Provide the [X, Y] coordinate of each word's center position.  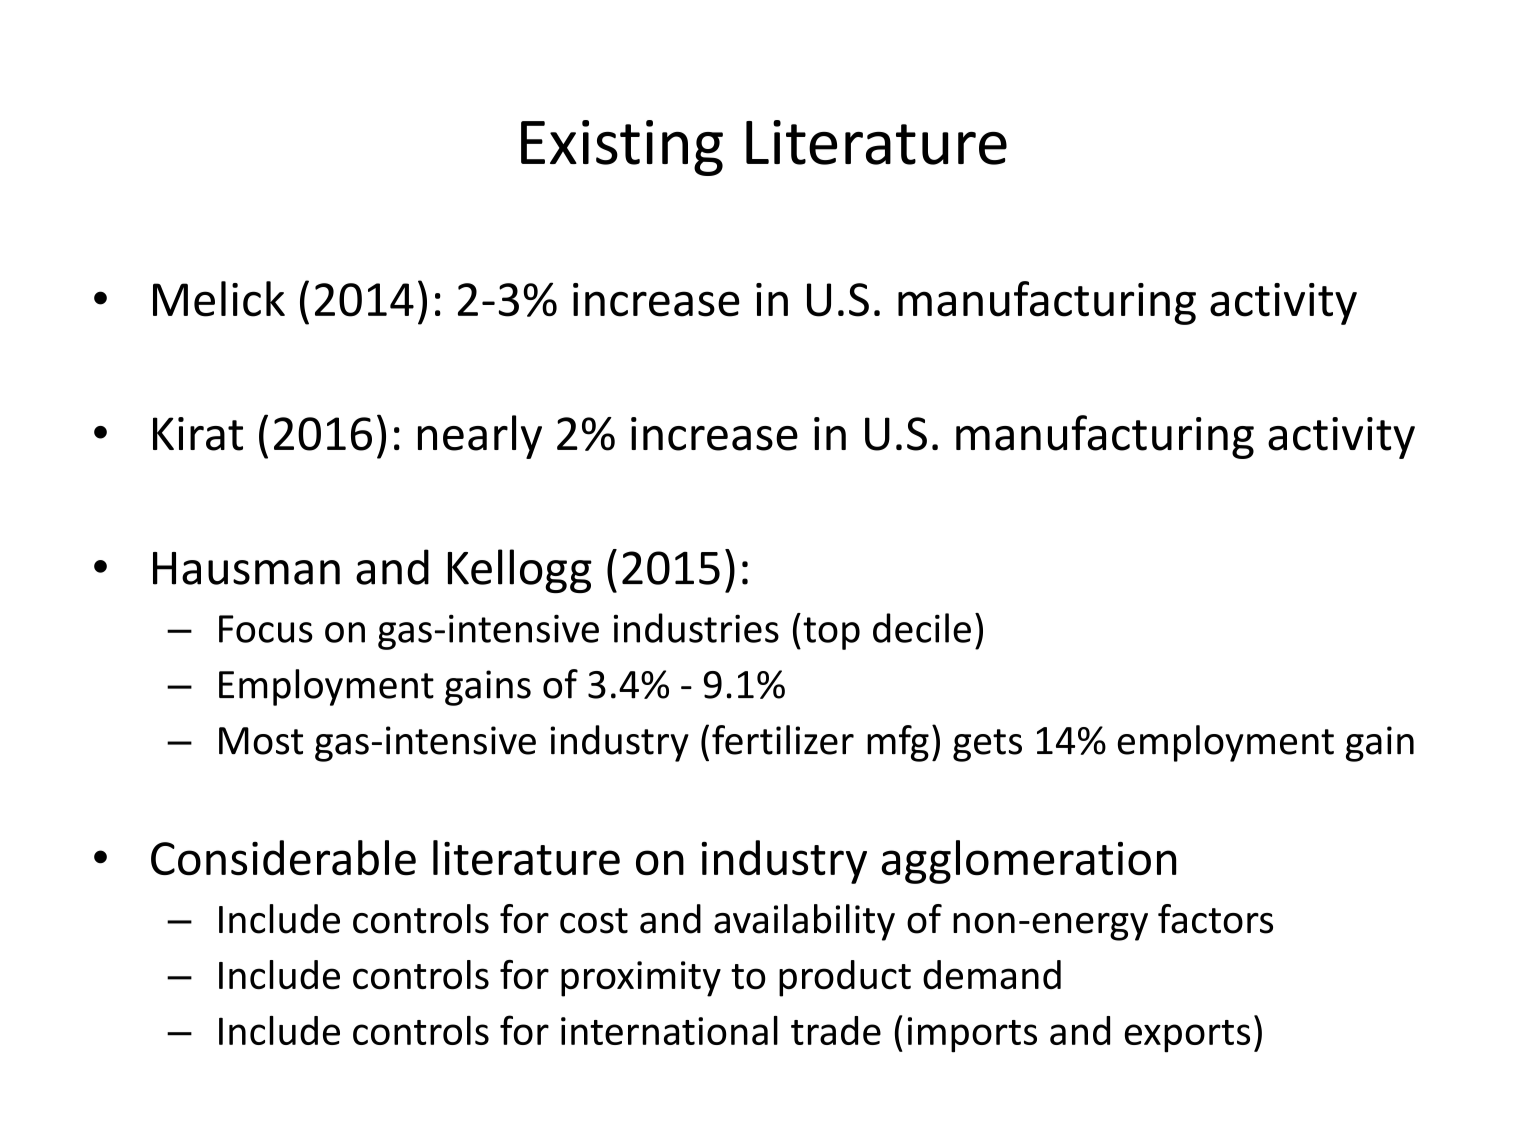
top [831, 633]
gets [987, 745]
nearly [480, 437]
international [669, 1030]
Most [261, 741]
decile [922, 628]
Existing [622, 148]
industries [696, 628]
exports [1187, 1036]
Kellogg [520, 571]
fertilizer [783, 740]
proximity [641, 979]
